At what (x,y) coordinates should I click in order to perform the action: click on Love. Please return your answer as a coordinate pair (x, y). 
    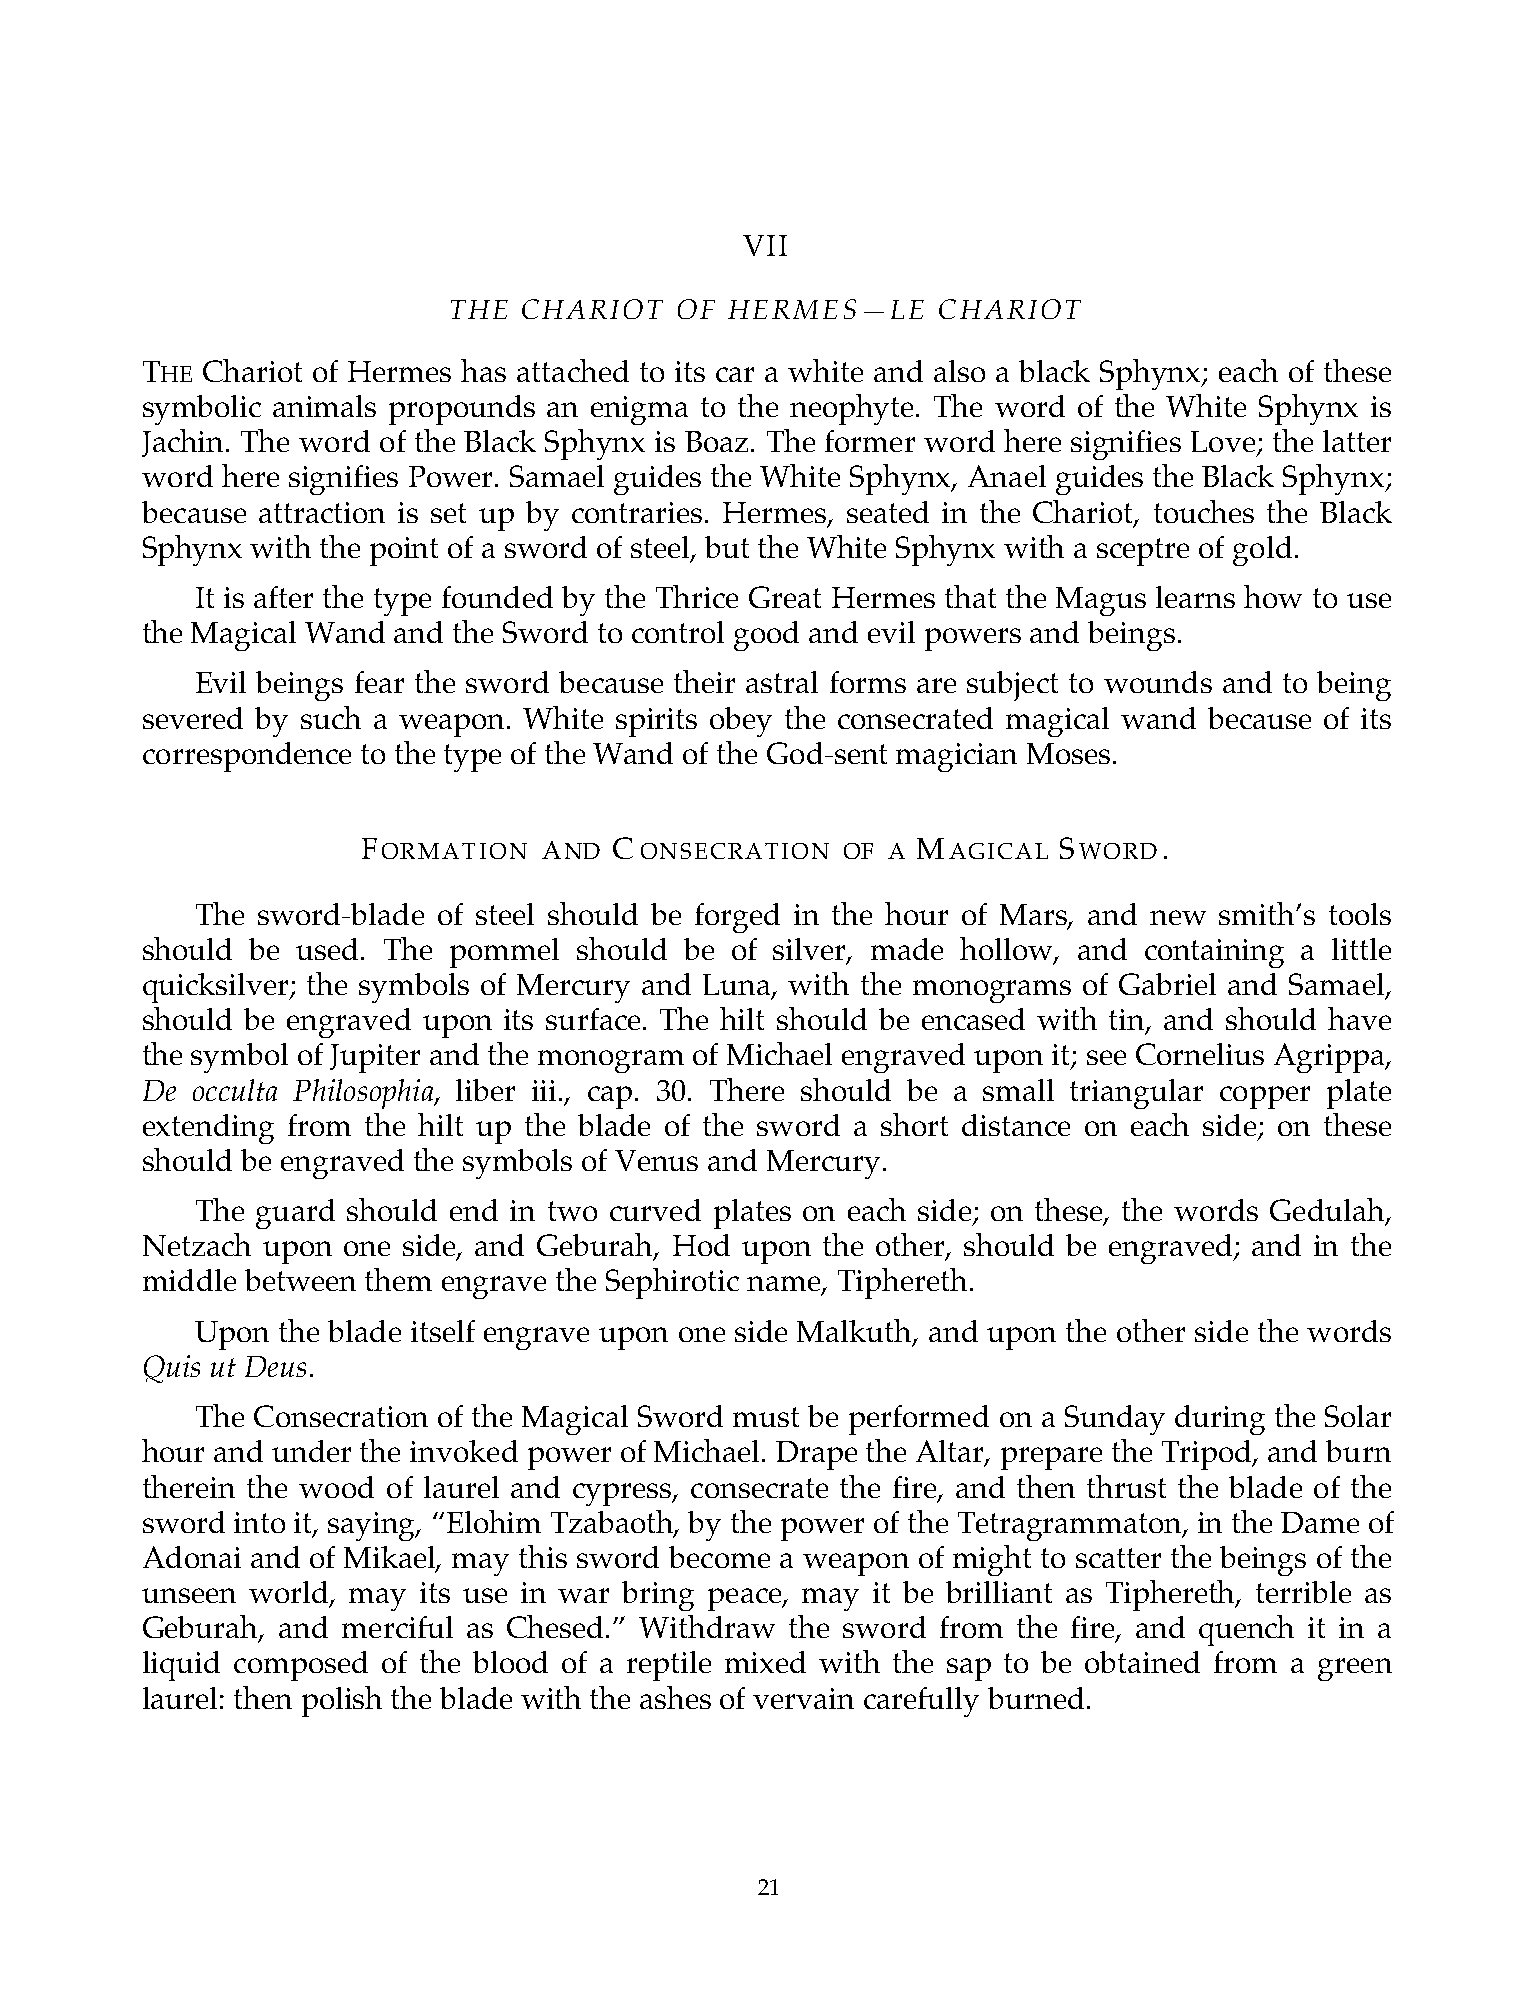
    Looking at the image, I should click on (1224, 443).
